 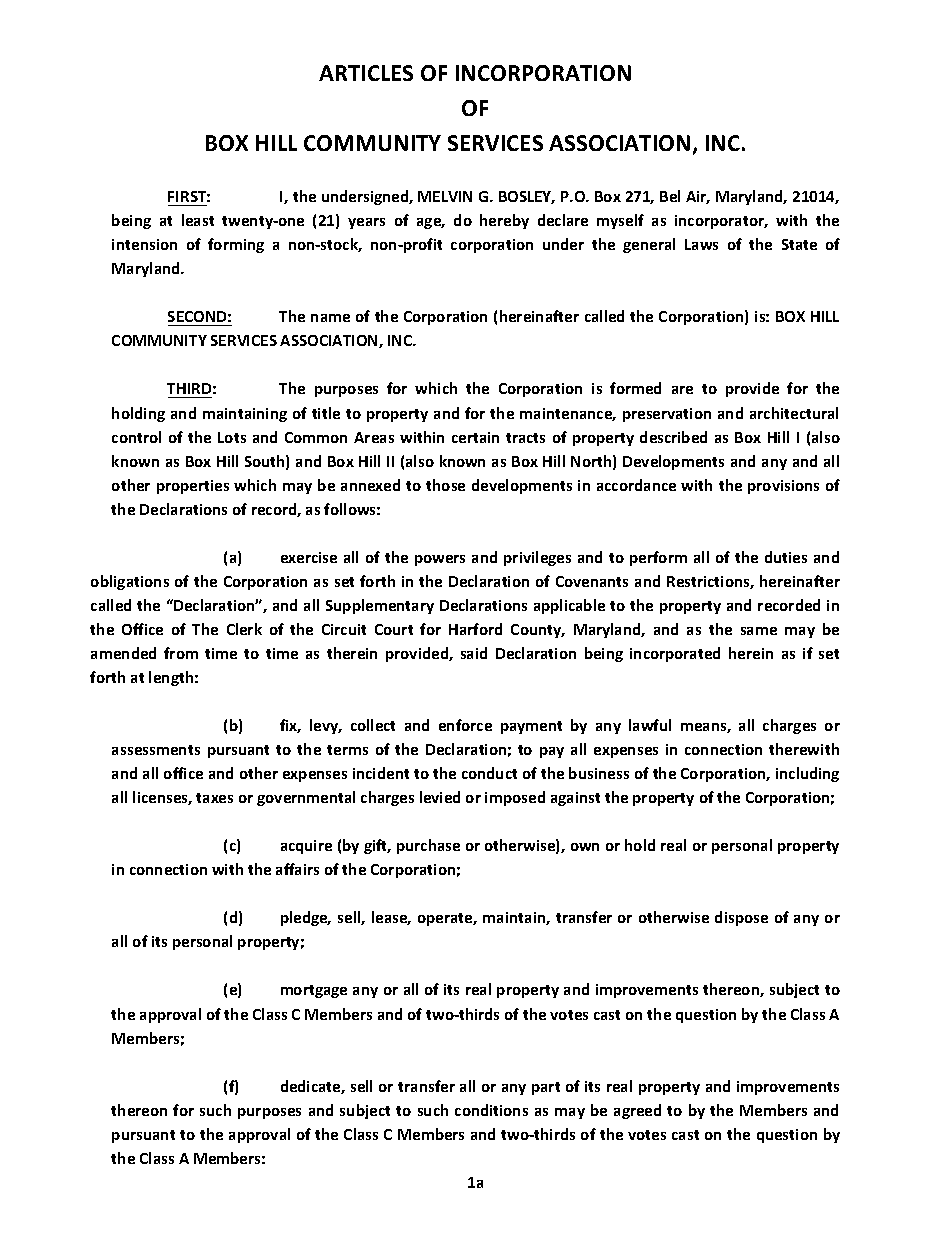 What do you see at coordinates (440, 560) in the image?
I see `powers` at bounding box center [440, 560].
